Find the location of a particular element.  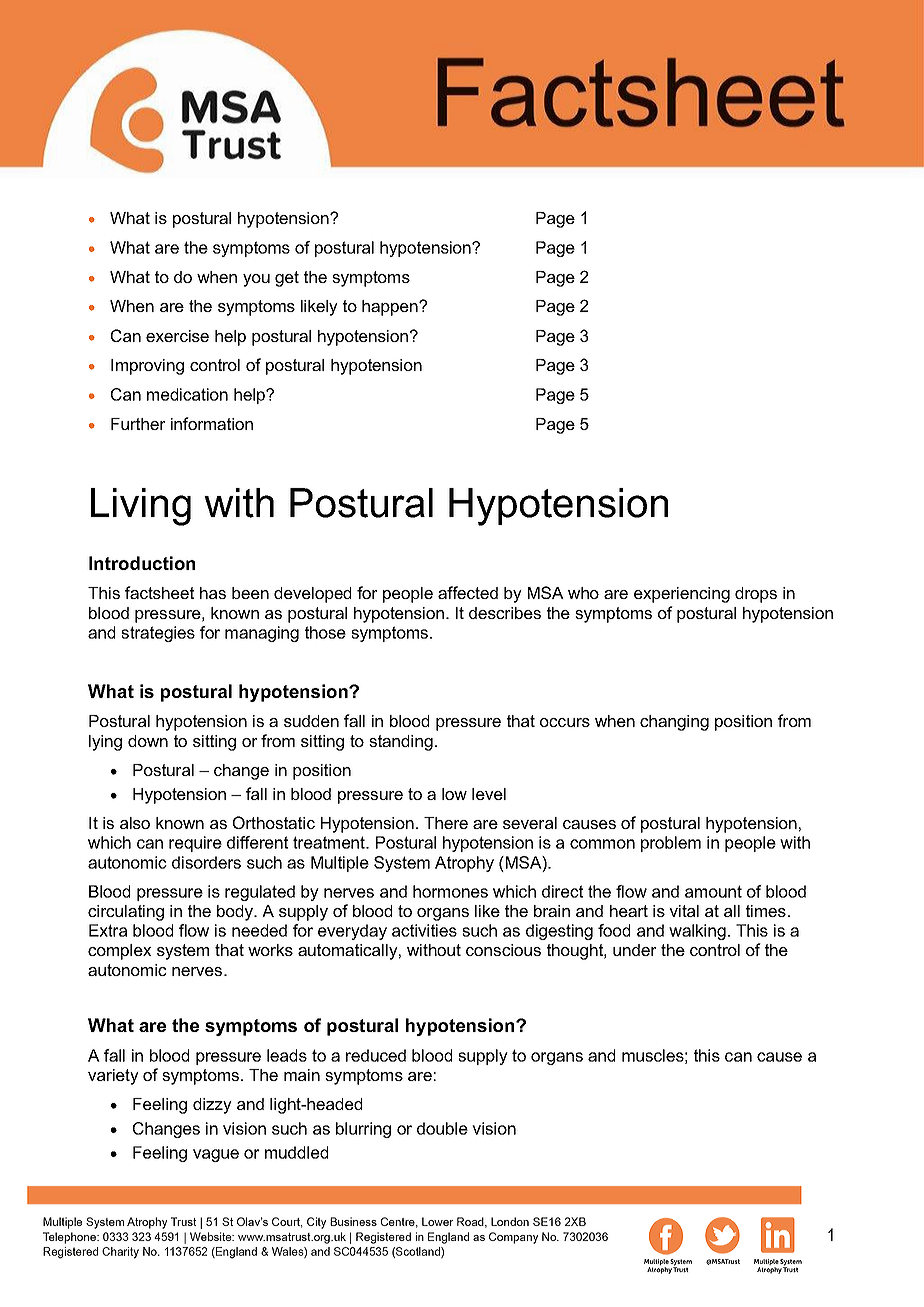

under is located at coordinates (635, 950).
